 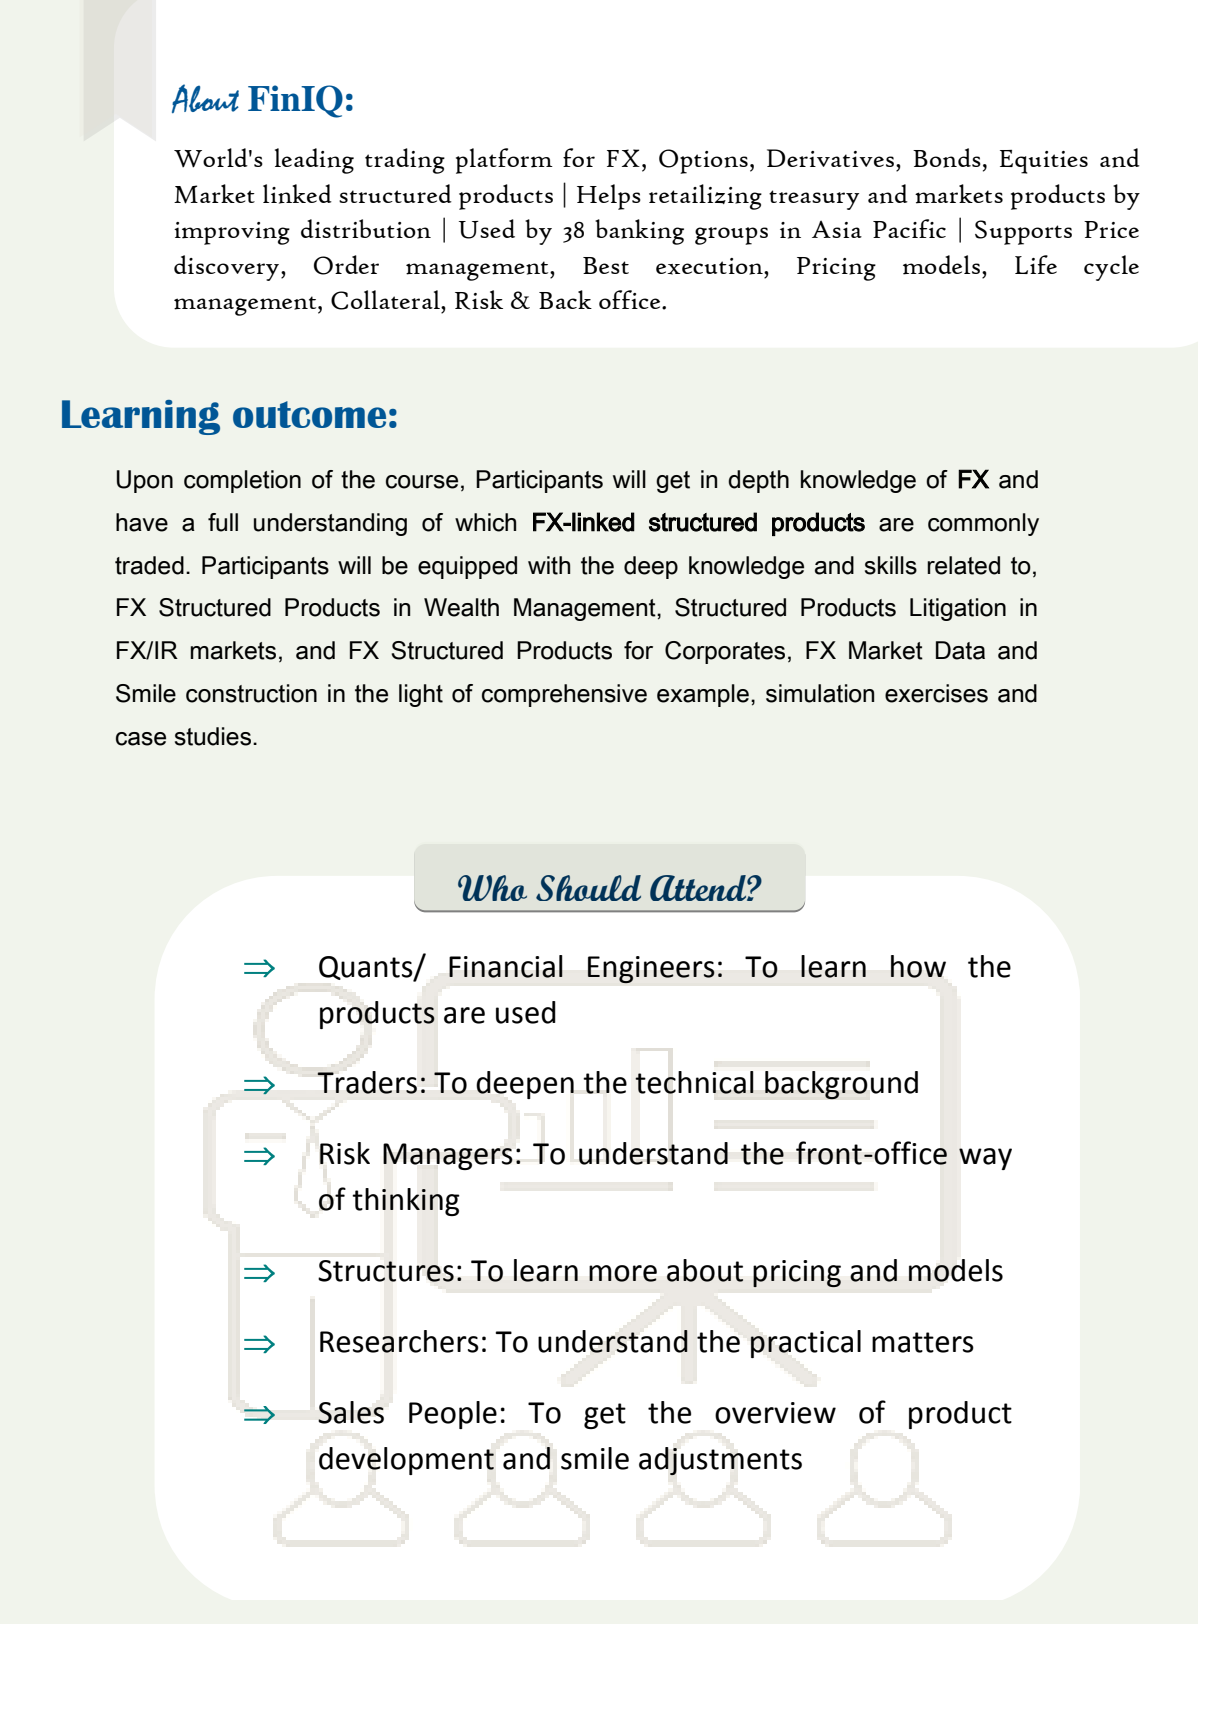 What do you see at coordinates (1023, 232) in the screenshot?
I see `Supports` at bounding box center [1023, 232].
